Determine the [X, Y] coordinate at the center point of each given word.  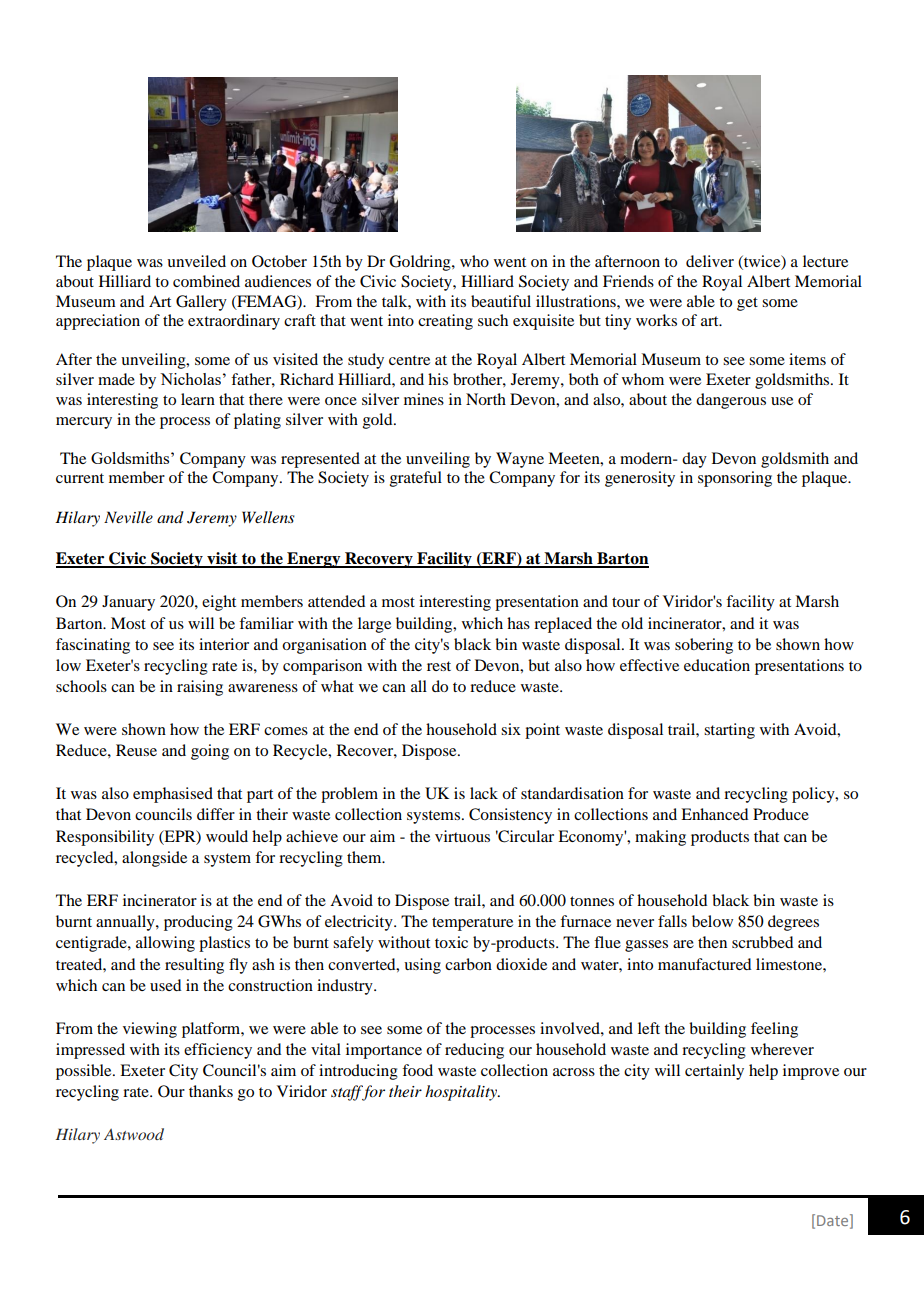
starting [729, 731]
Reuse [136, 750]
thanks [211, 1091]
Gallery [201, 303]
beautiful [501, 301]
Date [834, 1221]
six [511, 729]
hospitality [462, 1093]
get [747, 304]
